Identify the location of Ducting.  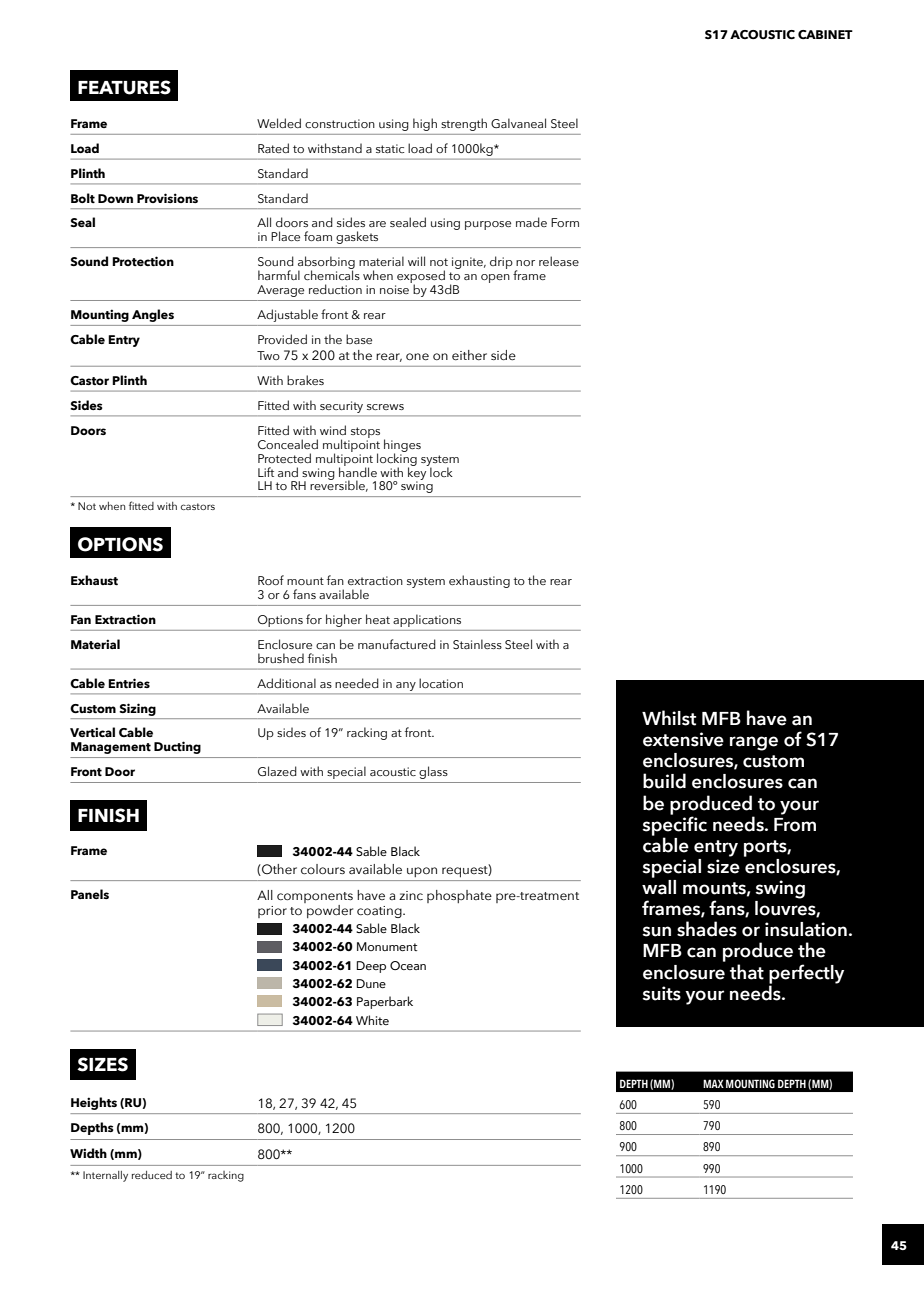
(177, 747).
